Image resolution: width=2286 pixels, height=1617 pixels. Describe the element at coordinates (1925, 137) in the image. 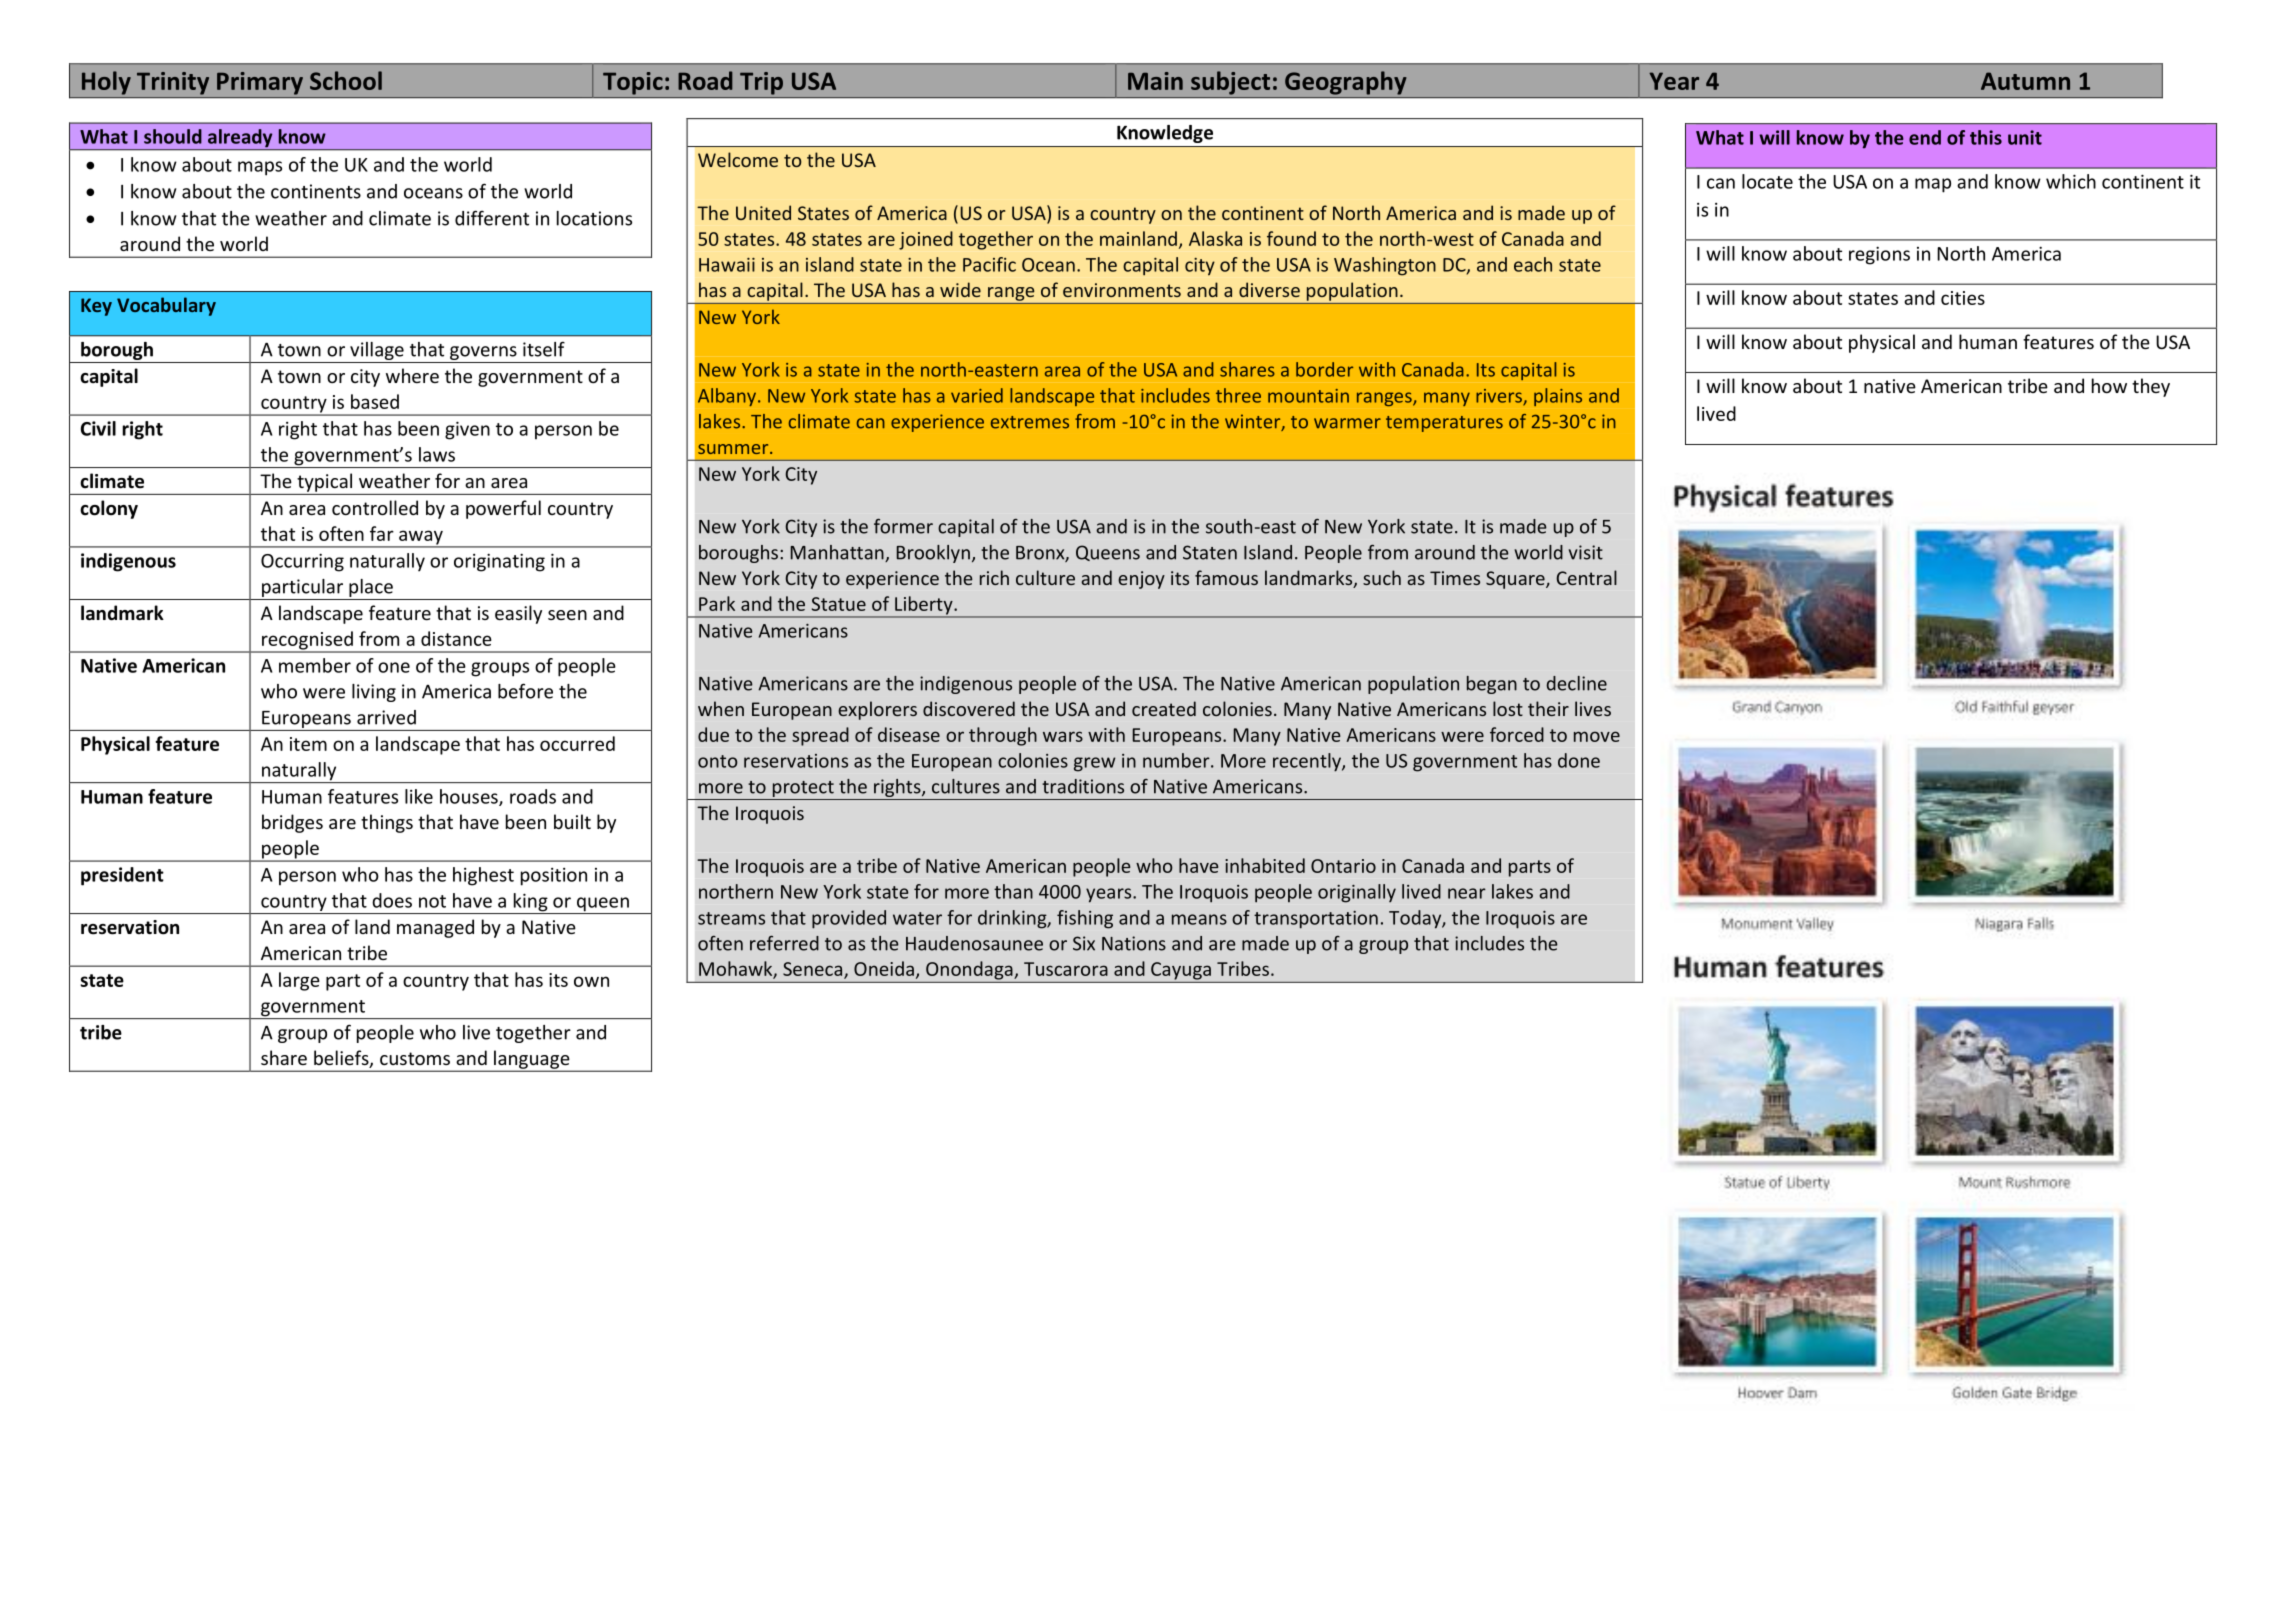

I see `end` at that location.
